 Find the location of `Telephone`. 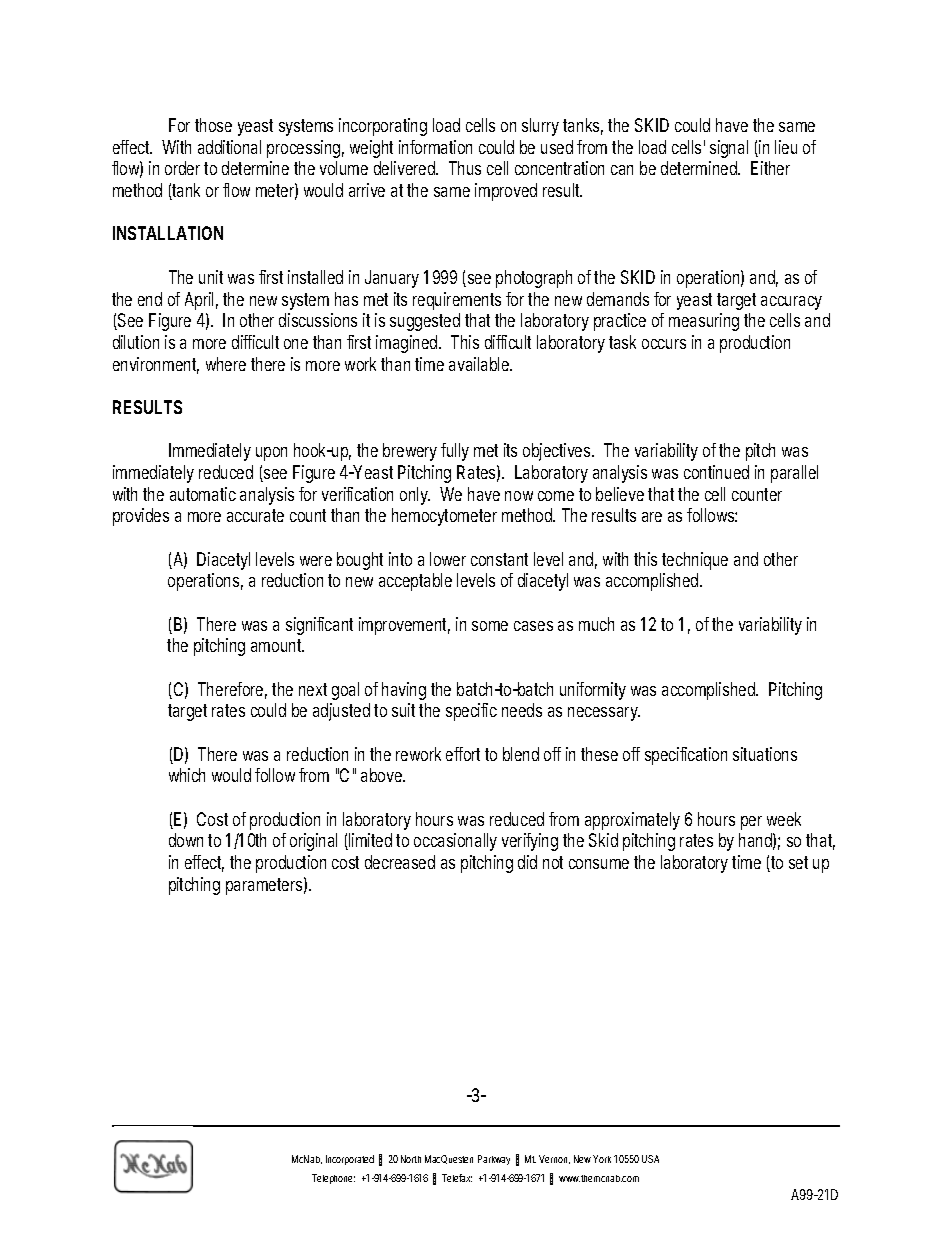

Telephone is located at coordinates (333, 1179).
